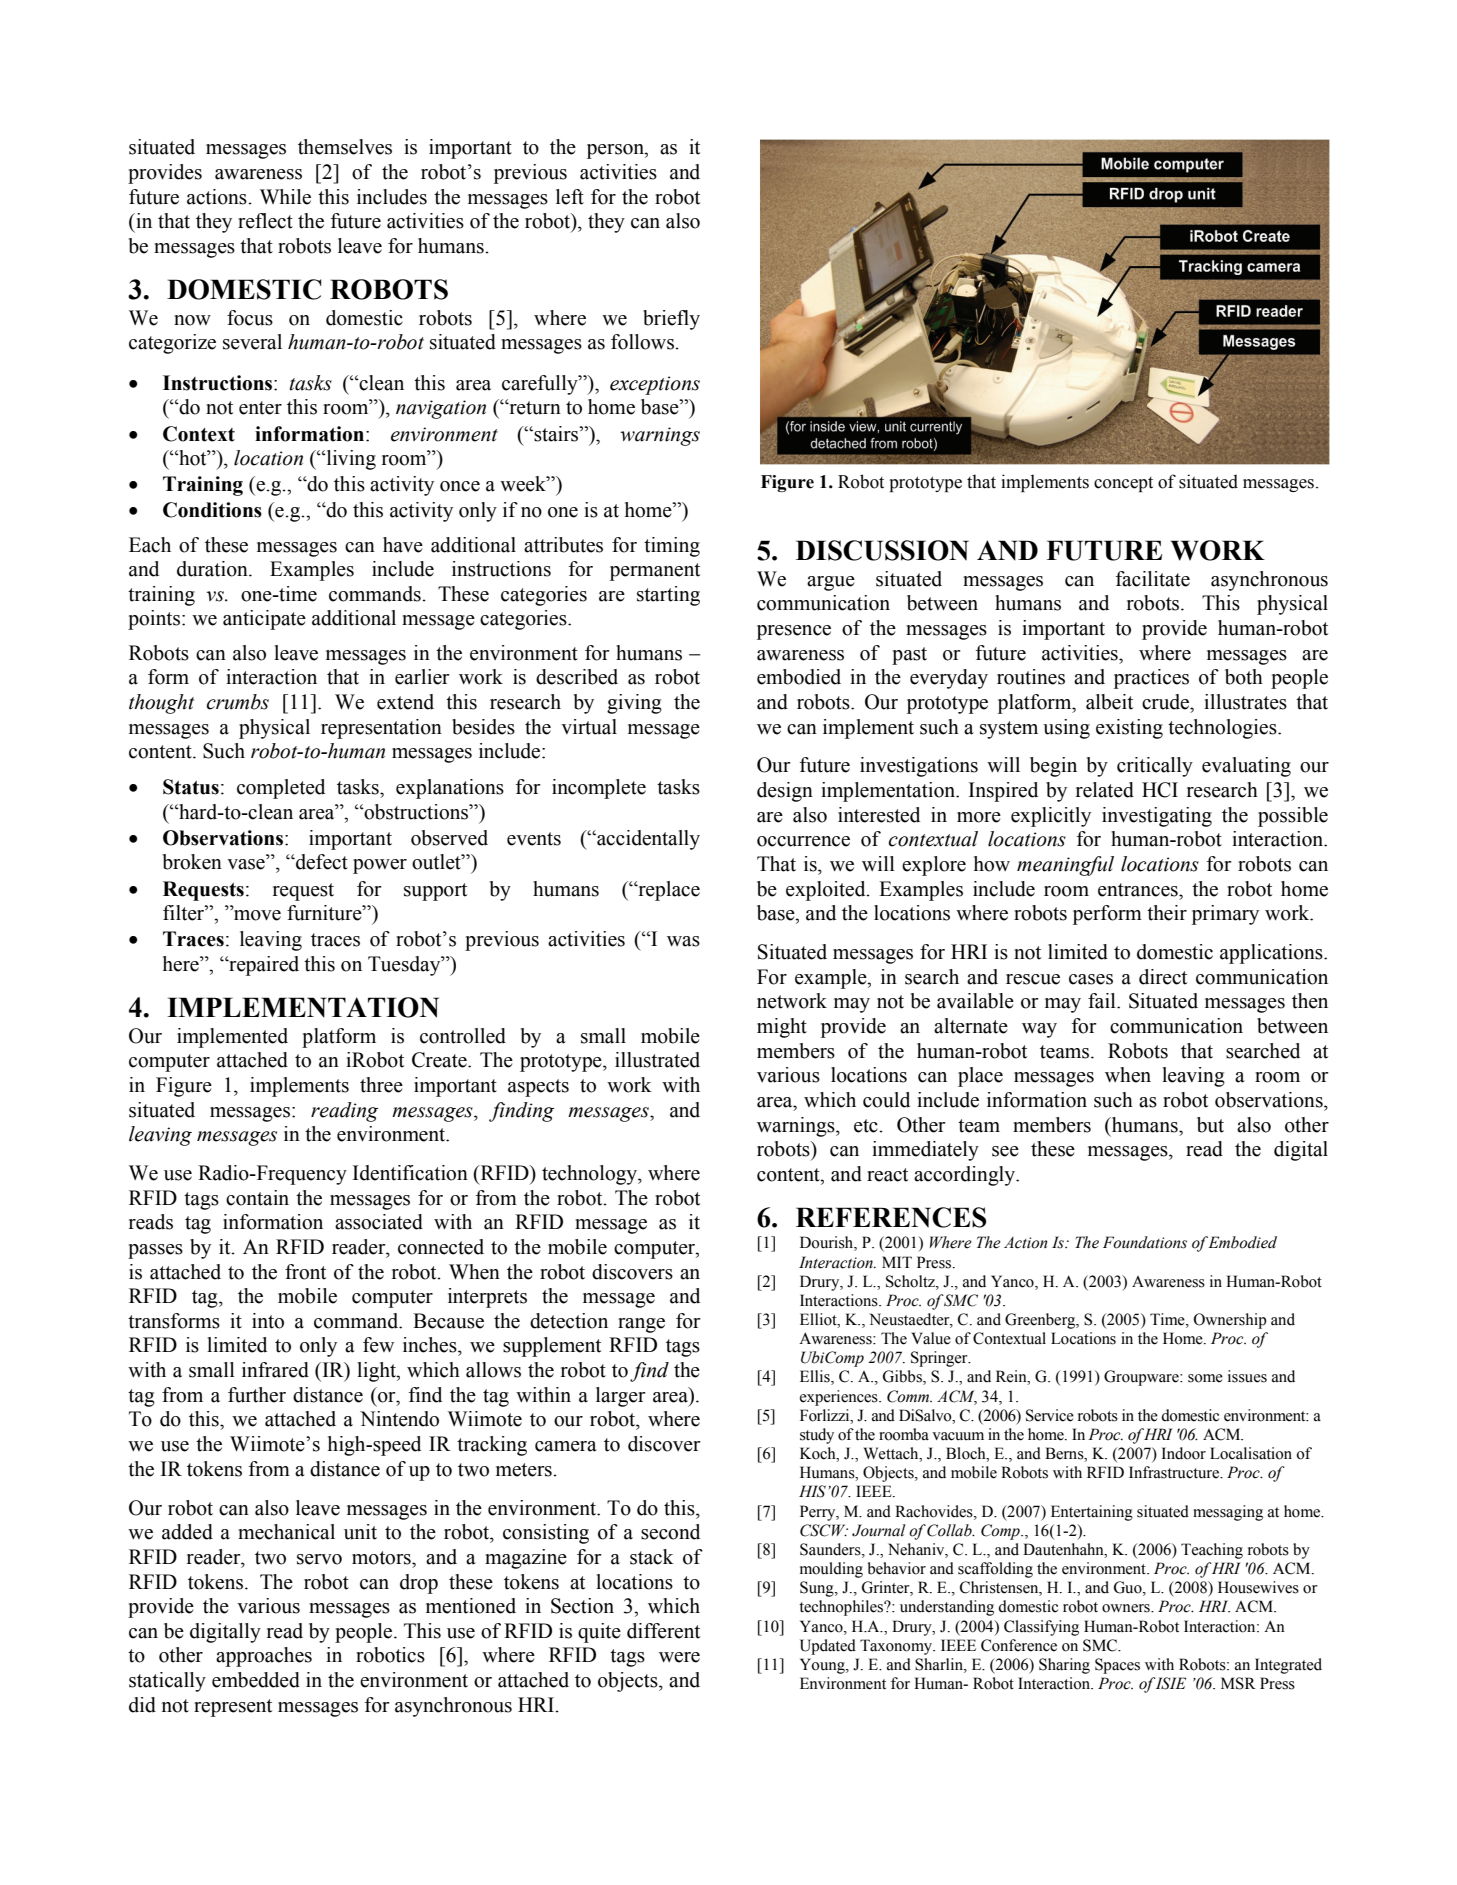  I want to click on were, so click(679, 1657).
